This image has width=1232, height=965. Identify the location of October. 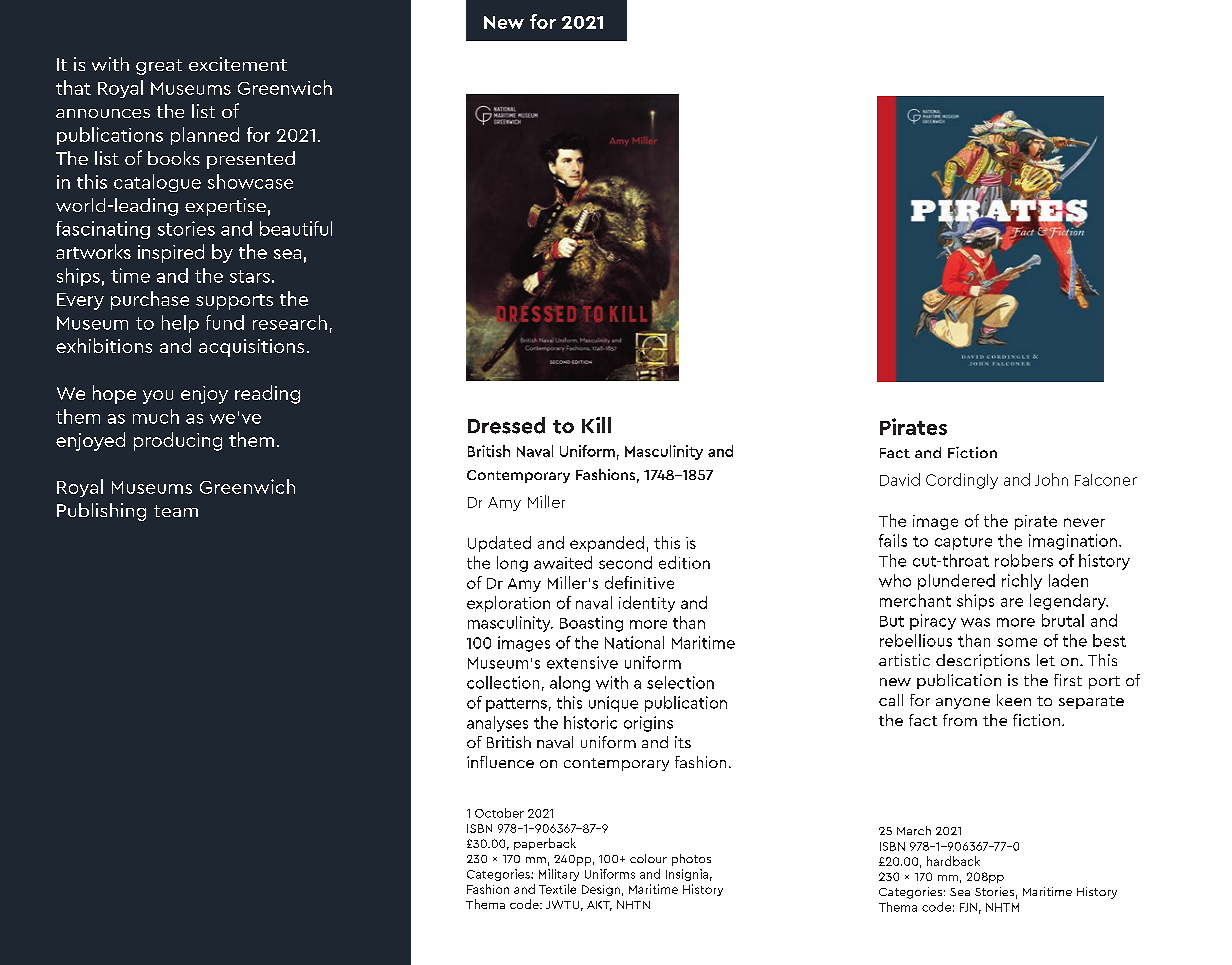
(499, 813).
